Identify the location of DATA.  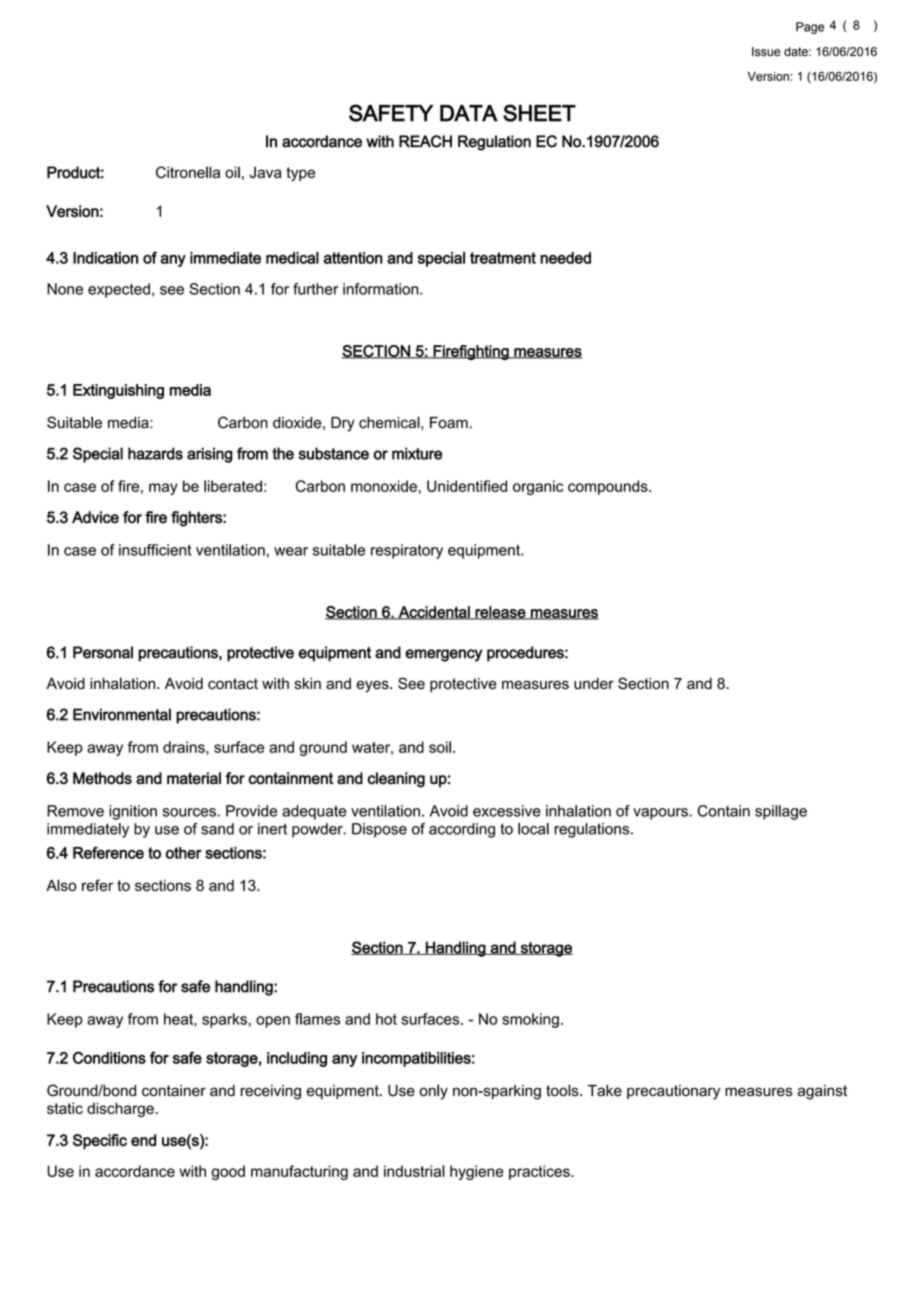
(469, 113).
